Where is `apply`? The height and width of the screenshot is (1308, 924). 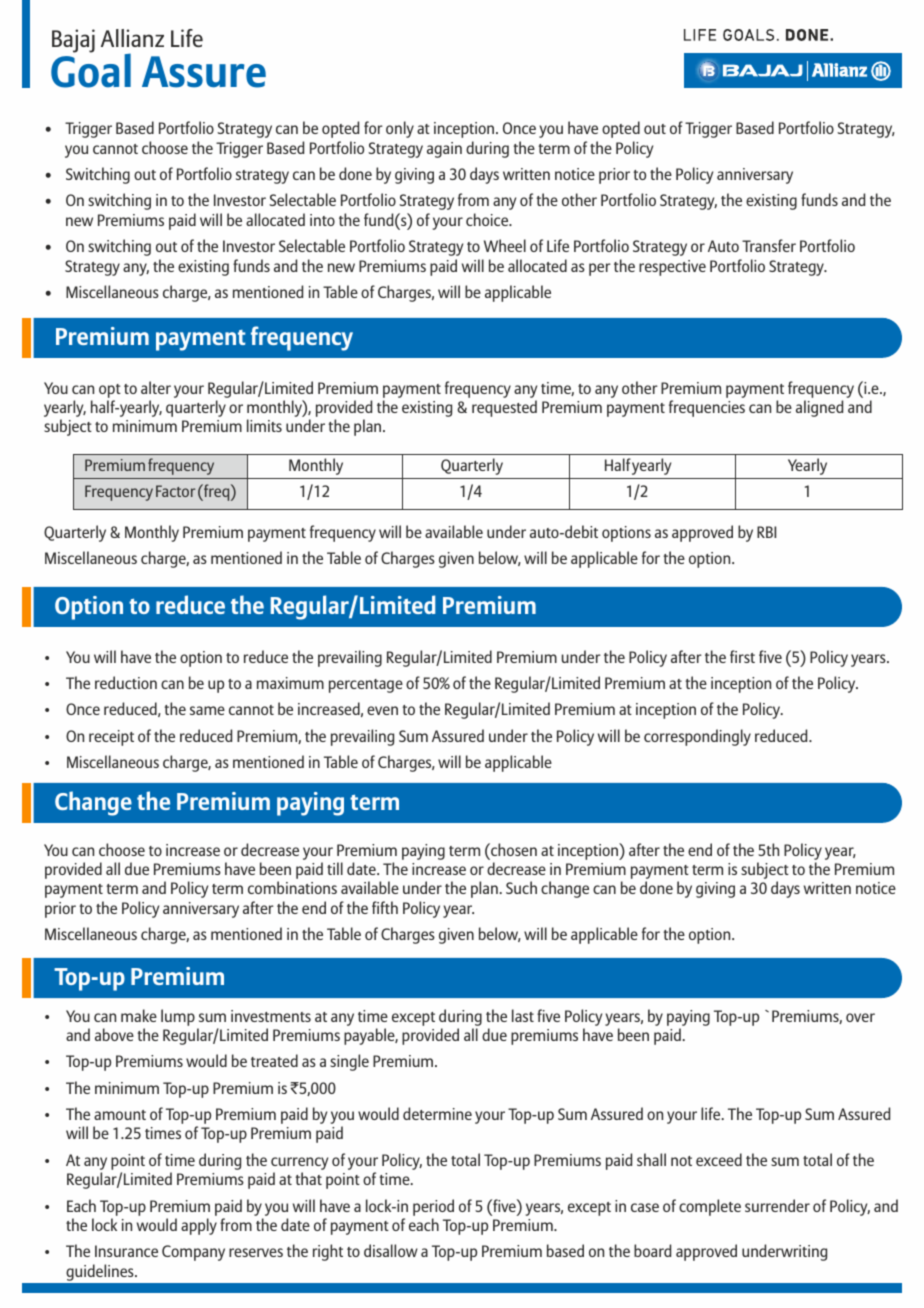
apply is located at coordinates (199, 1226).
